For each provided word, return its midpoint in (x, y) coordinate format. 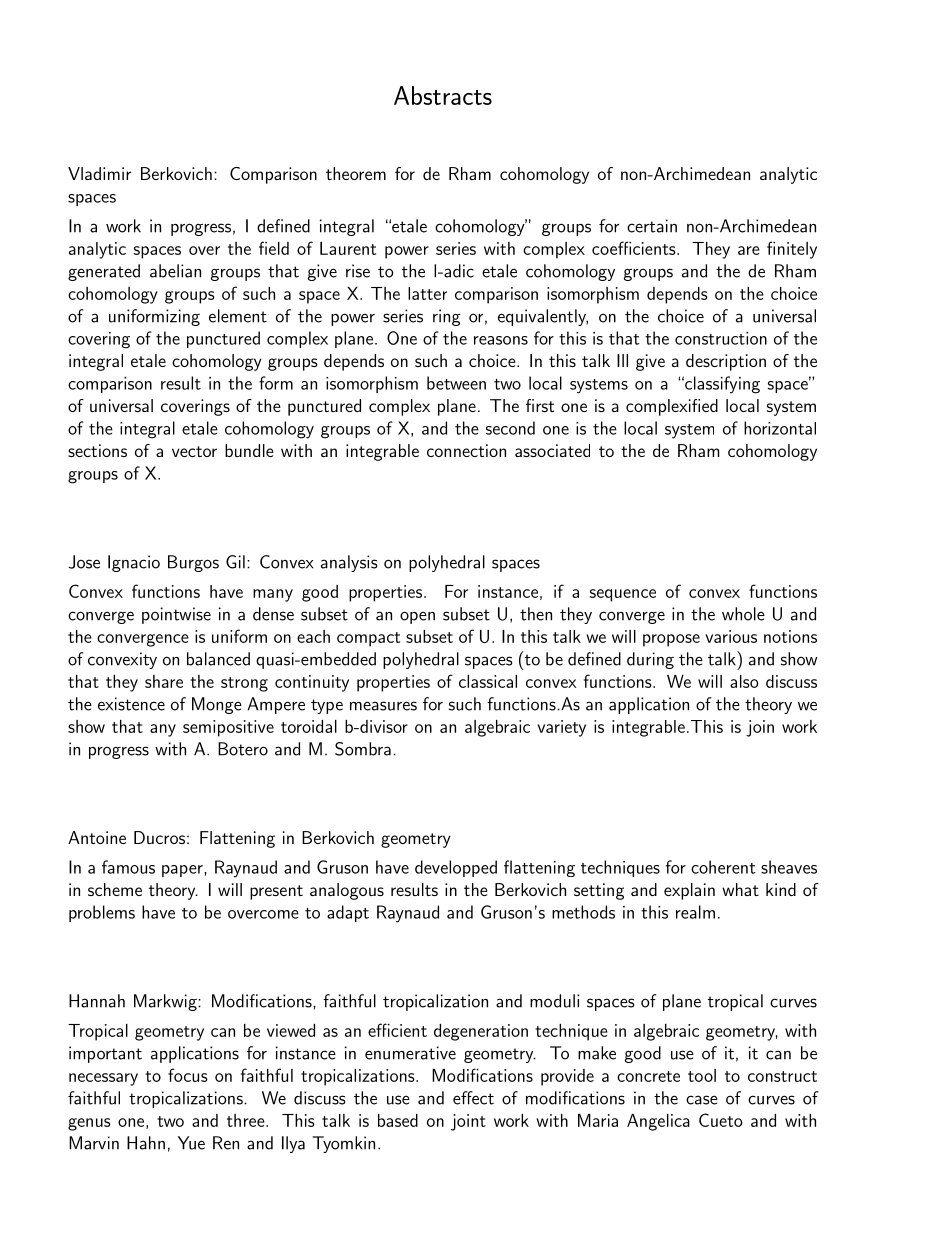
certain (652, 226)
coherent (723, 867)
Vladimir (99, 173)
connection (466, 450)
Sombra (363, 749)
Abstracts (443, 95)
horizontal (780, 428)
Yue (191, 1143)
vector (194, 451)
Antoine (97, 837)
